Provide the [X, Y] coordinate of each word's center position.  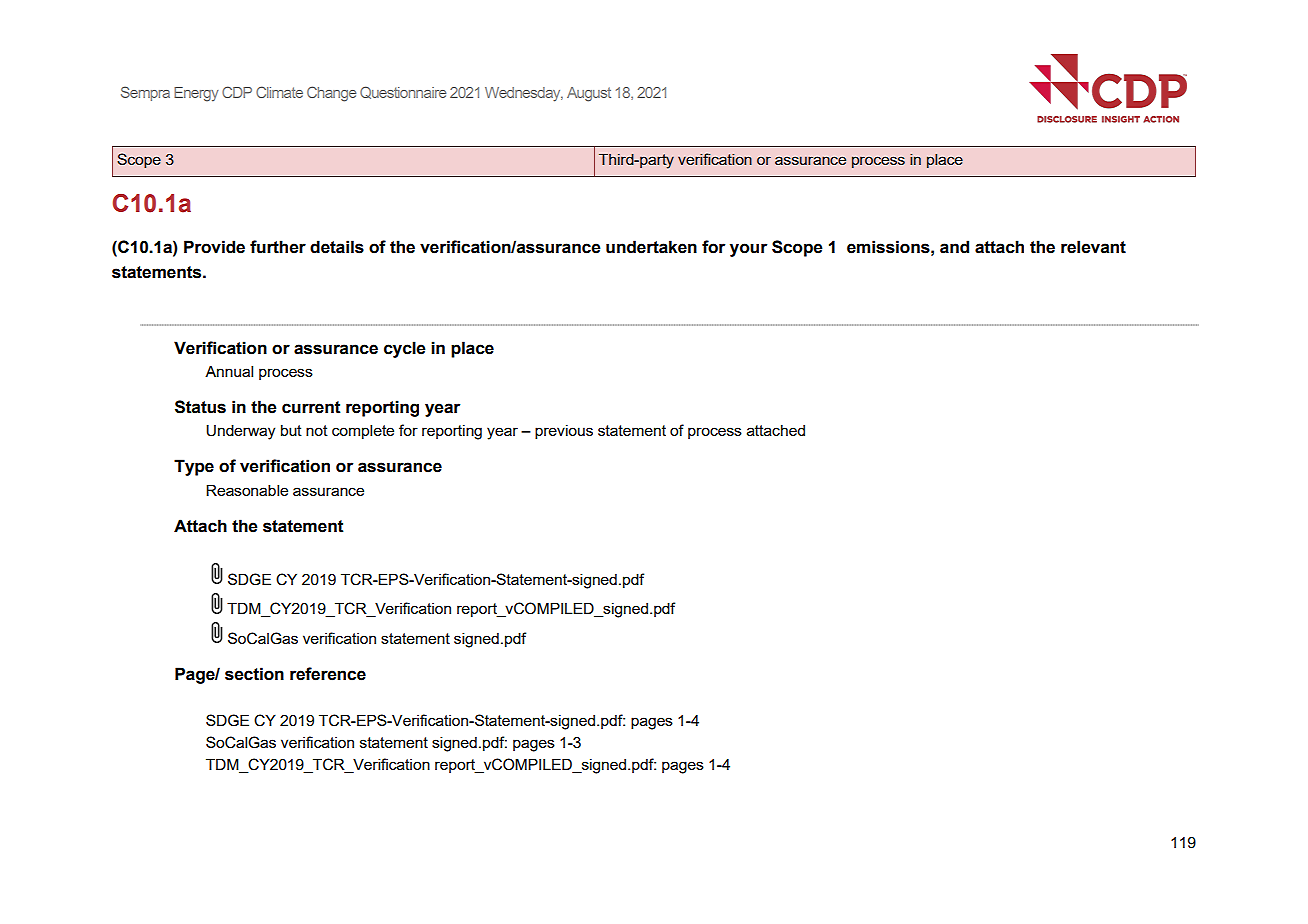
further [278, 247]
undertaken [651, 247]
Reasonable [247, 490]
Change [331, 94]
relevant [1093, 247]
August [589, 94]
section [254, 674]
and [954, 247]
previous [564, 432]
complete [363, 432]
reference [328, 674]
